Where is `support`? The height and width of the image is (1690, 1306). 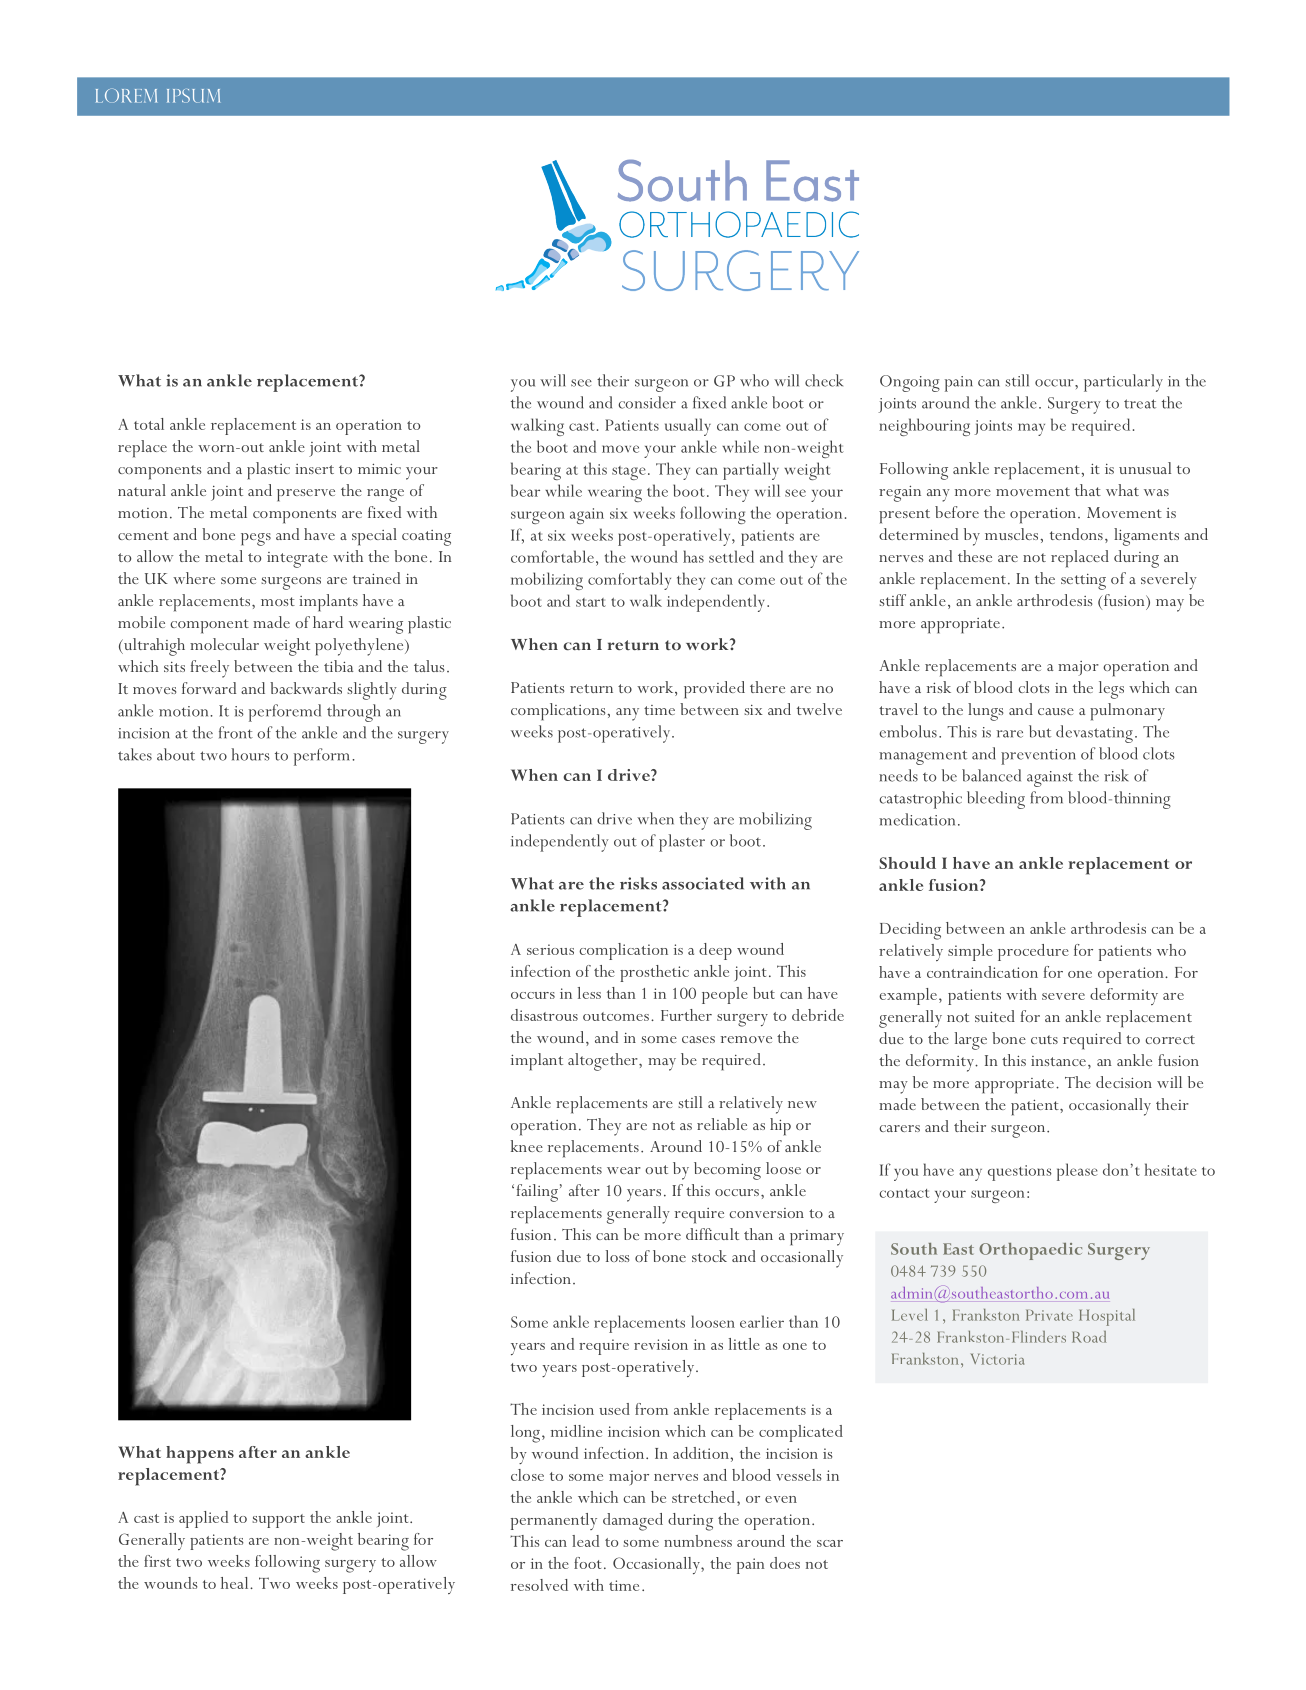
support is located at coordinates (278, 1521).
